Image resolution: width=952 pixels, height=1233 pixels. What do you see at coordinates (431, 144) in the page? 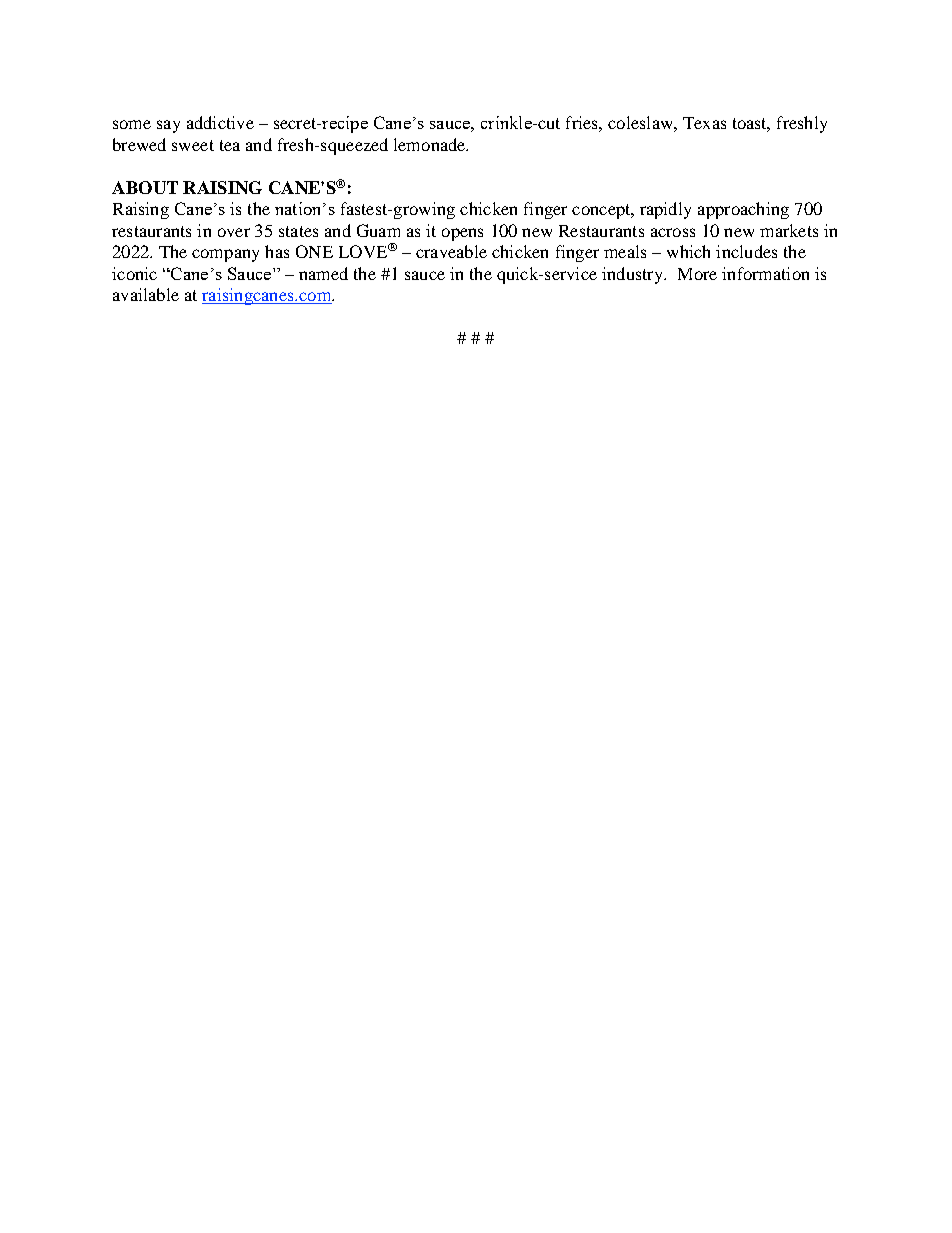
I see `lemonade` at bounding box center [431, 144].
